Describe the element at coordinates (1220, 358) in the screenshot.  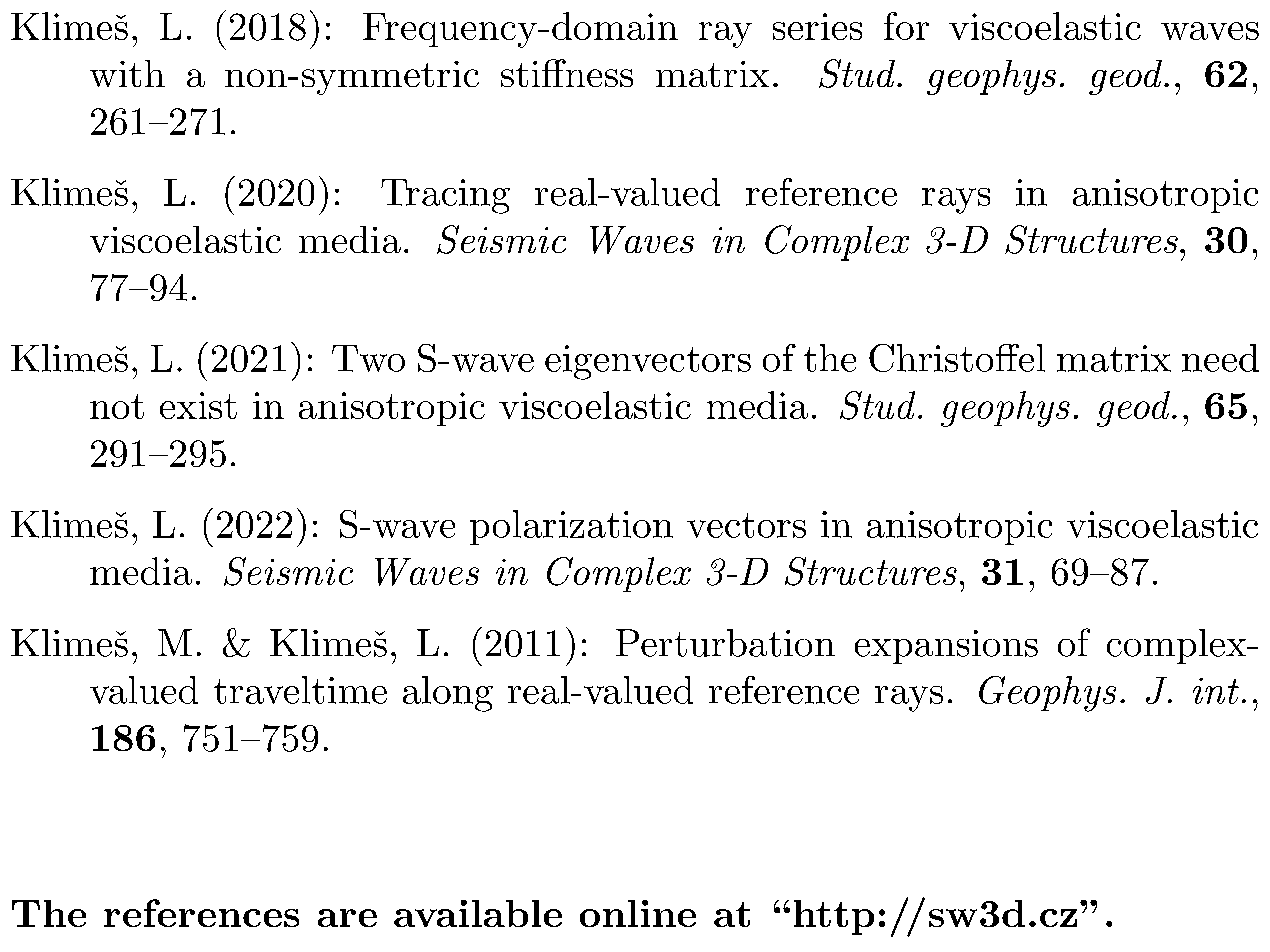
I see `need` at that location.
